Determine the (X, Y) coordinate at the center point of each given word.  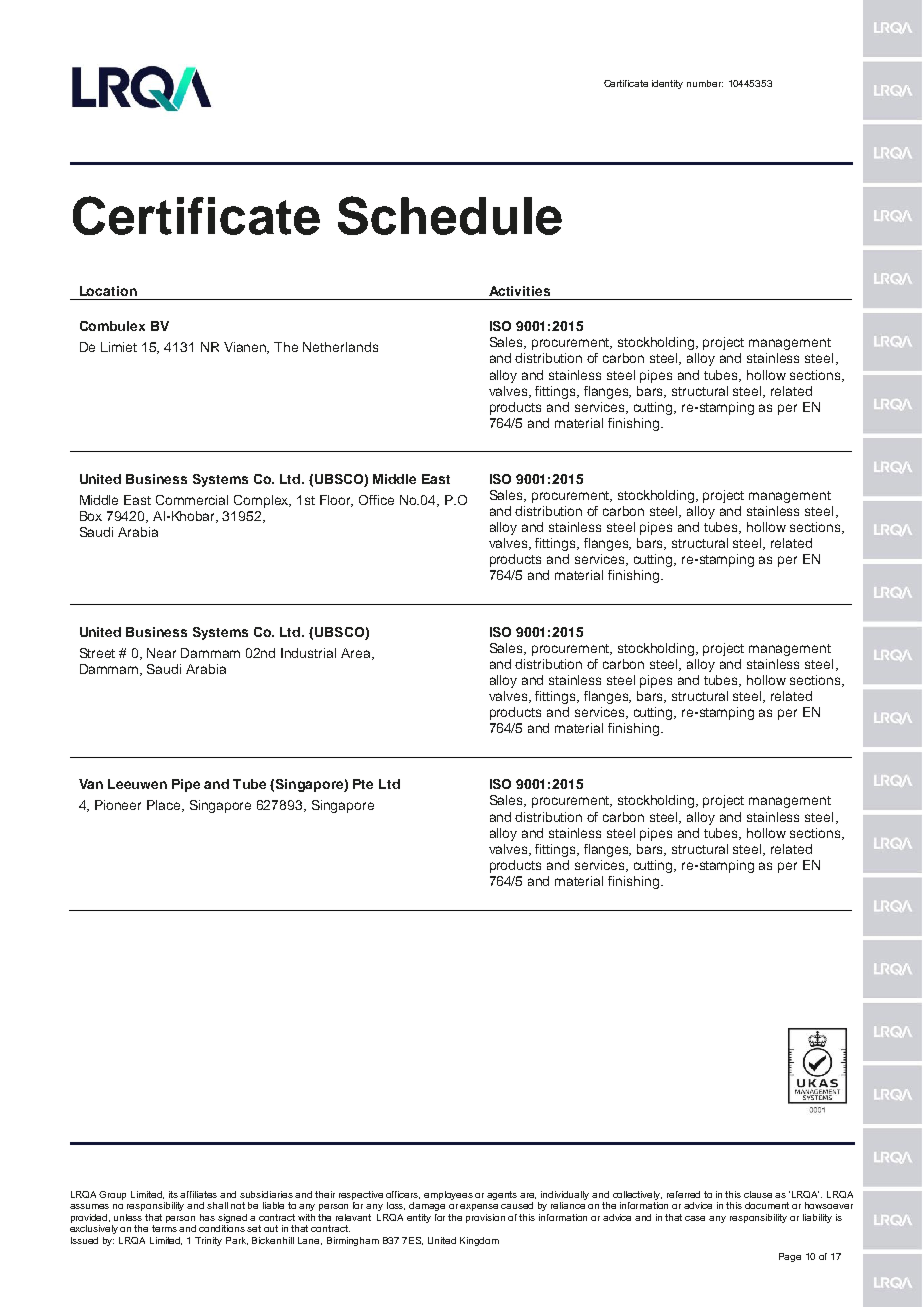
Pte (363, 784)
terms (164, 1228)
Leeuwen (137, 784)
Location (108, 291)
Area (357, 654)
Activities (519, 291)
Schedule (450, 215)
